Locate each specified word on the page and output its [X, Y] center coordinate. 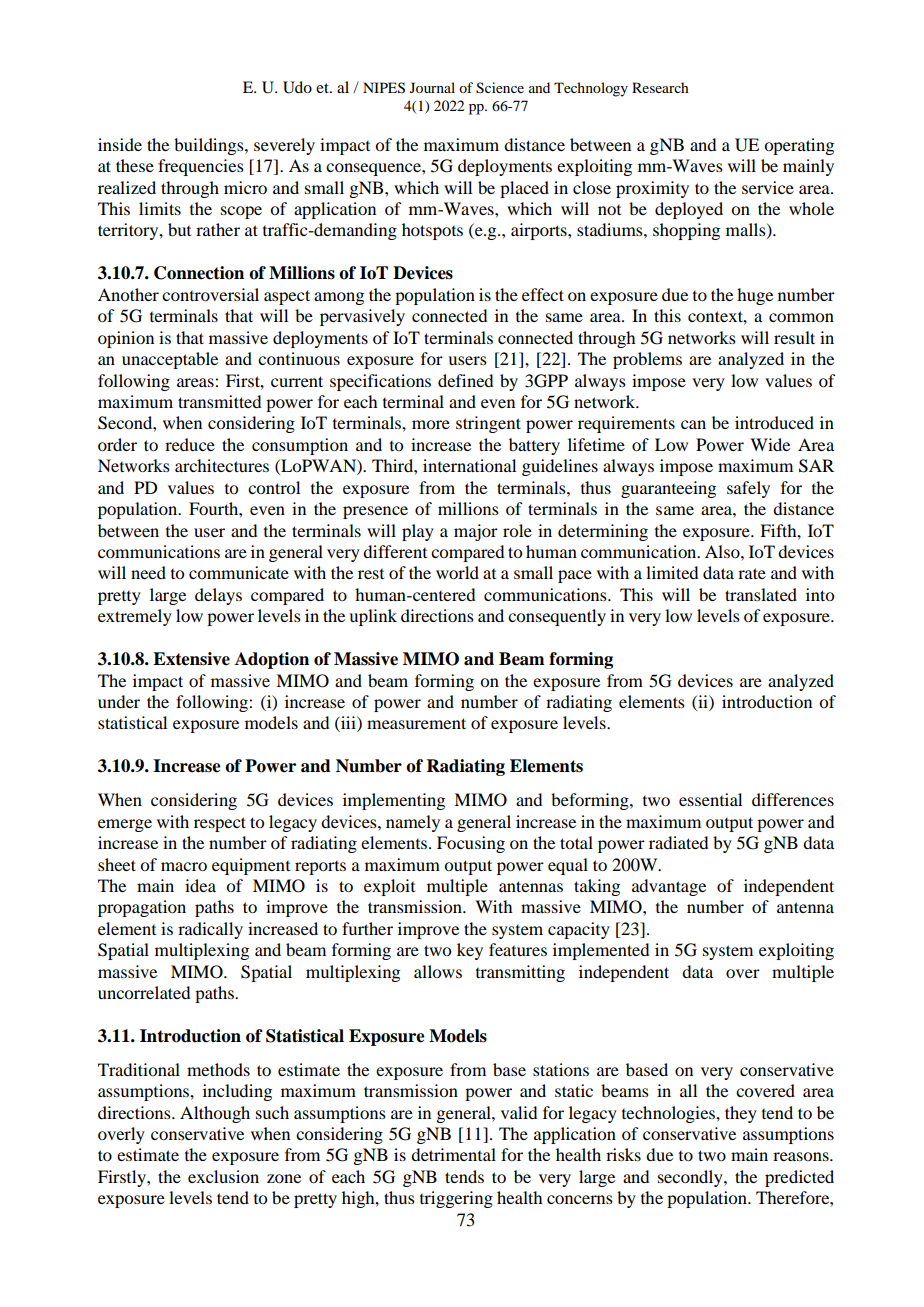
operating [799, 146]
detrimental [453, 1154]
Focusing [471, 844]
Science [500, 88]
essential [710, 799]
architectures [222, 465]
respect [220, 824]
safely [748, 489]
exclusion [223, 1176]
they [741, 1114]
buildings [210, 146]
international [469, 465]
